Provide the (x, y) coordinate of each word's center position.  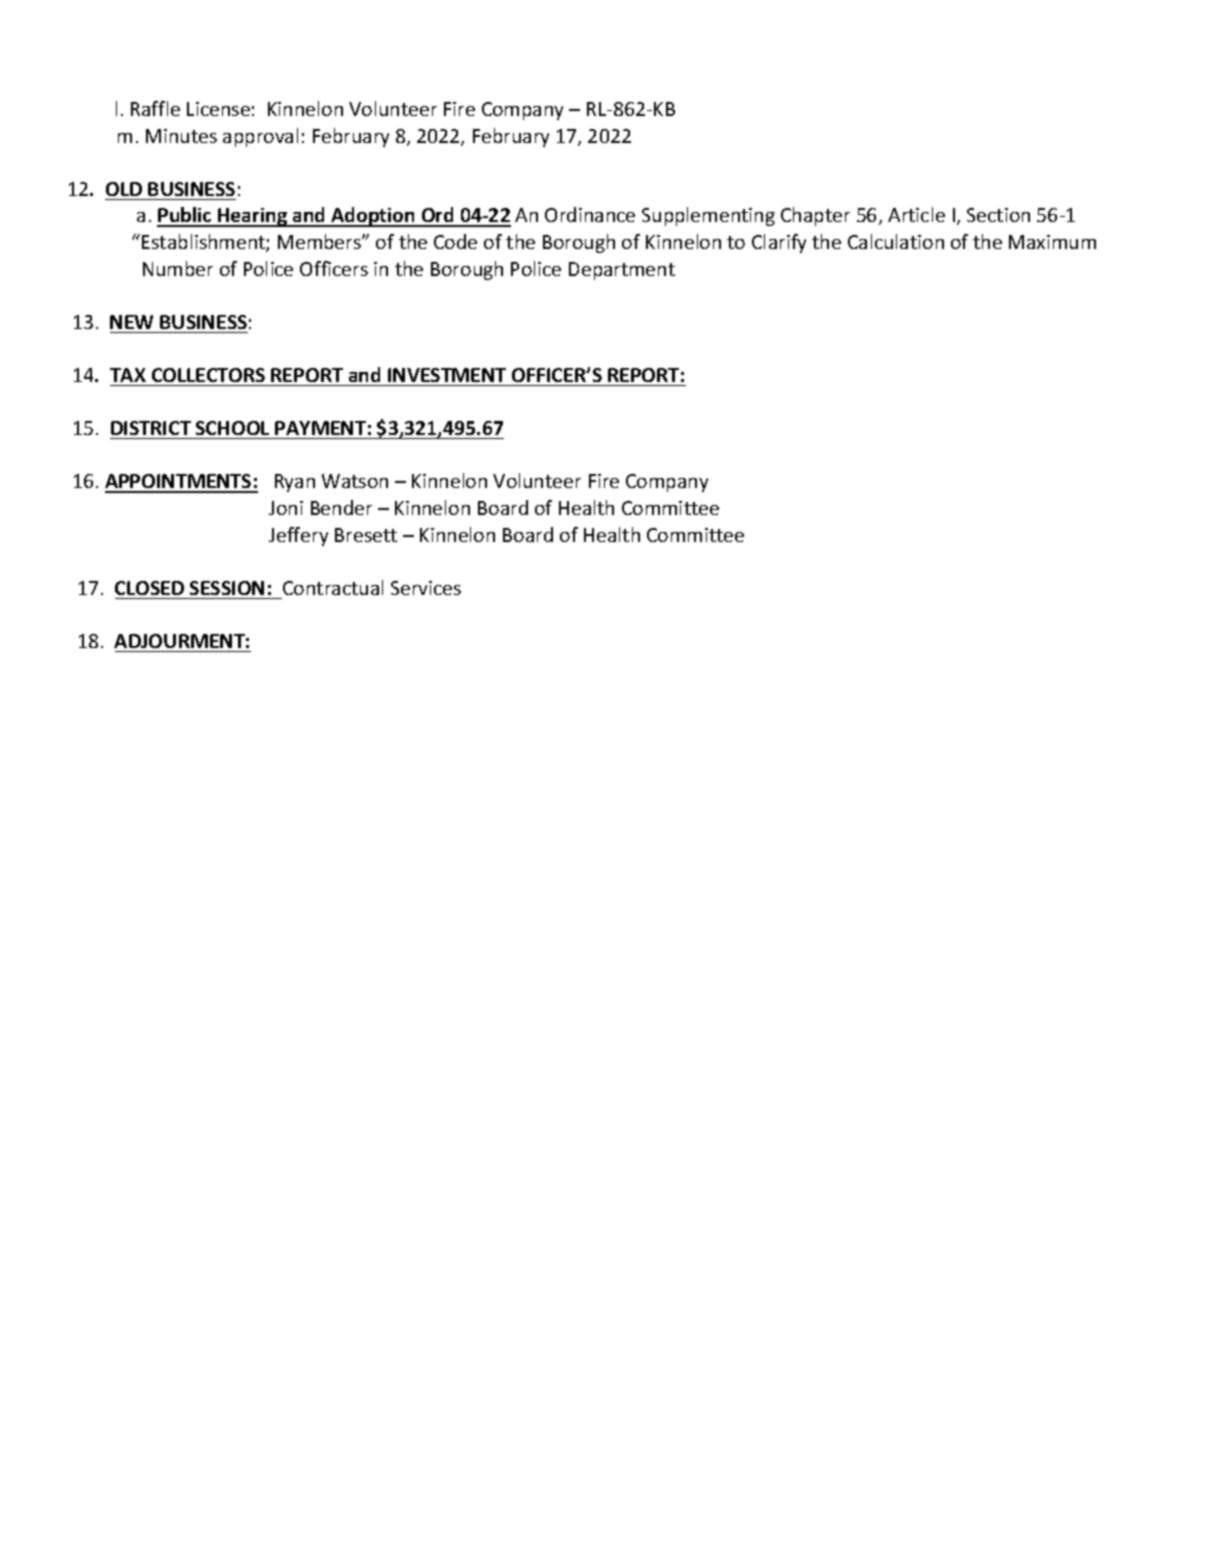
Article (916, 214)
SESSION (227, 588)
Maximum (1052, 242)
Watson (355, 481)
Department (622, 271)
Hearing (252, 217)
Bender (341, 507)
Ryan (295, 483)
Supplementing (708, 216)
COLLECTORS (208, 375)
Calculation (896, 241)
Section (998, 215)
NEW (131, 322)
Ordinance (590, 214)
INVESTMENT (447, 375)
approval (260, 137)
